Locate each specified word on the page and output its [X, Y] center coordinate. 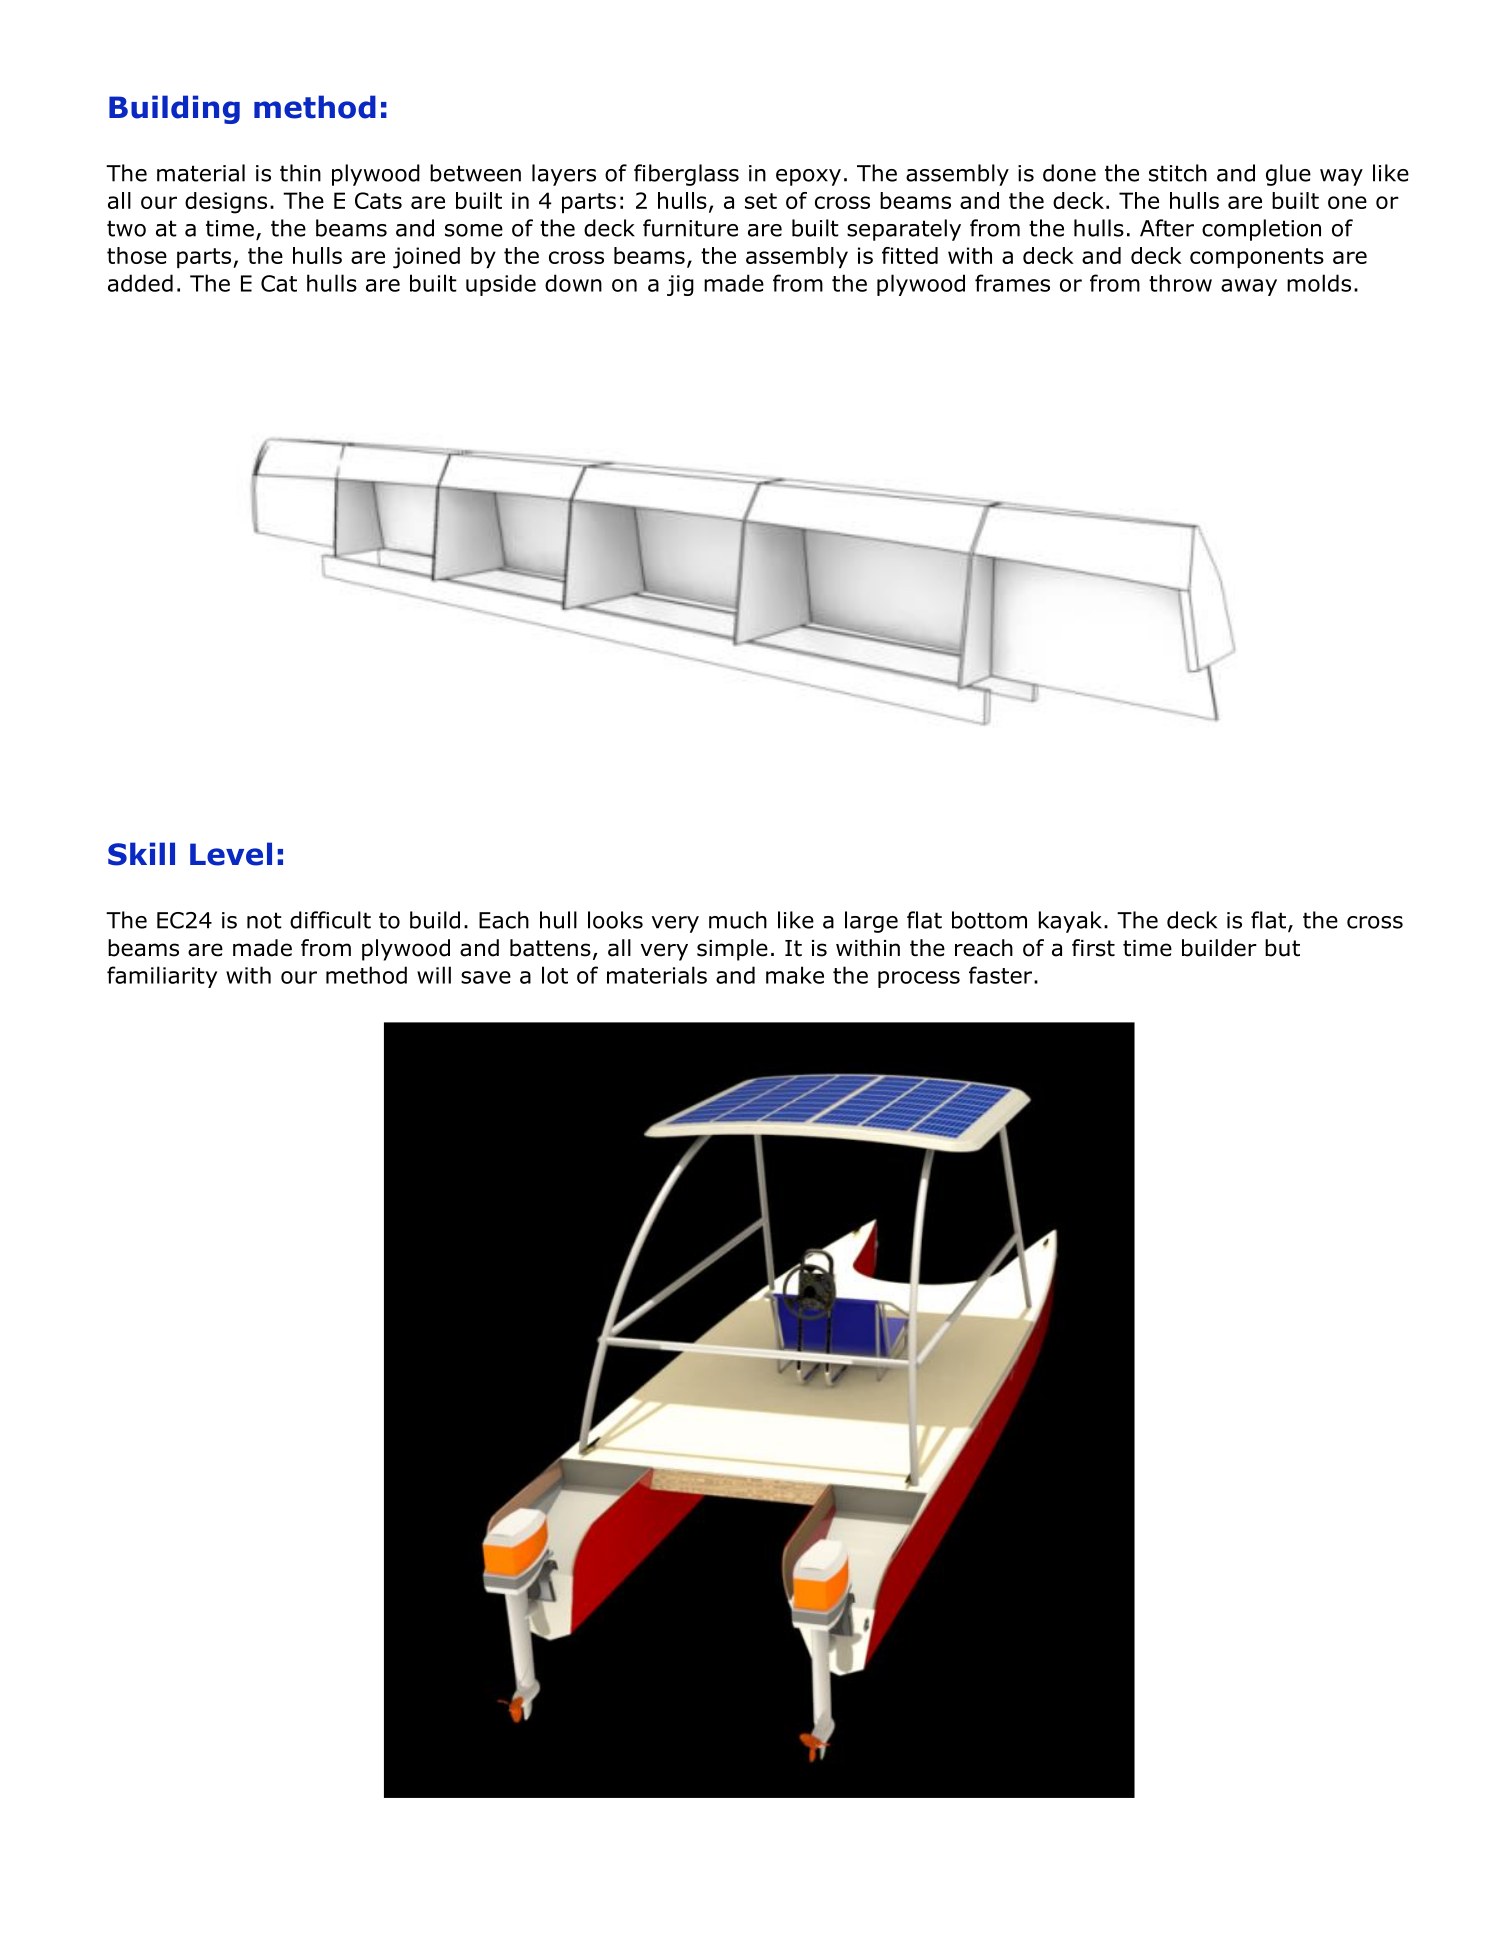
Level [231, 854]
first [1093, 948]
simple [732, 950]
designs [226, 203]
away [1249, 287]
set [761, 201]
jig [680, 285]
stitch [1178, 173]
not [264, 920]
